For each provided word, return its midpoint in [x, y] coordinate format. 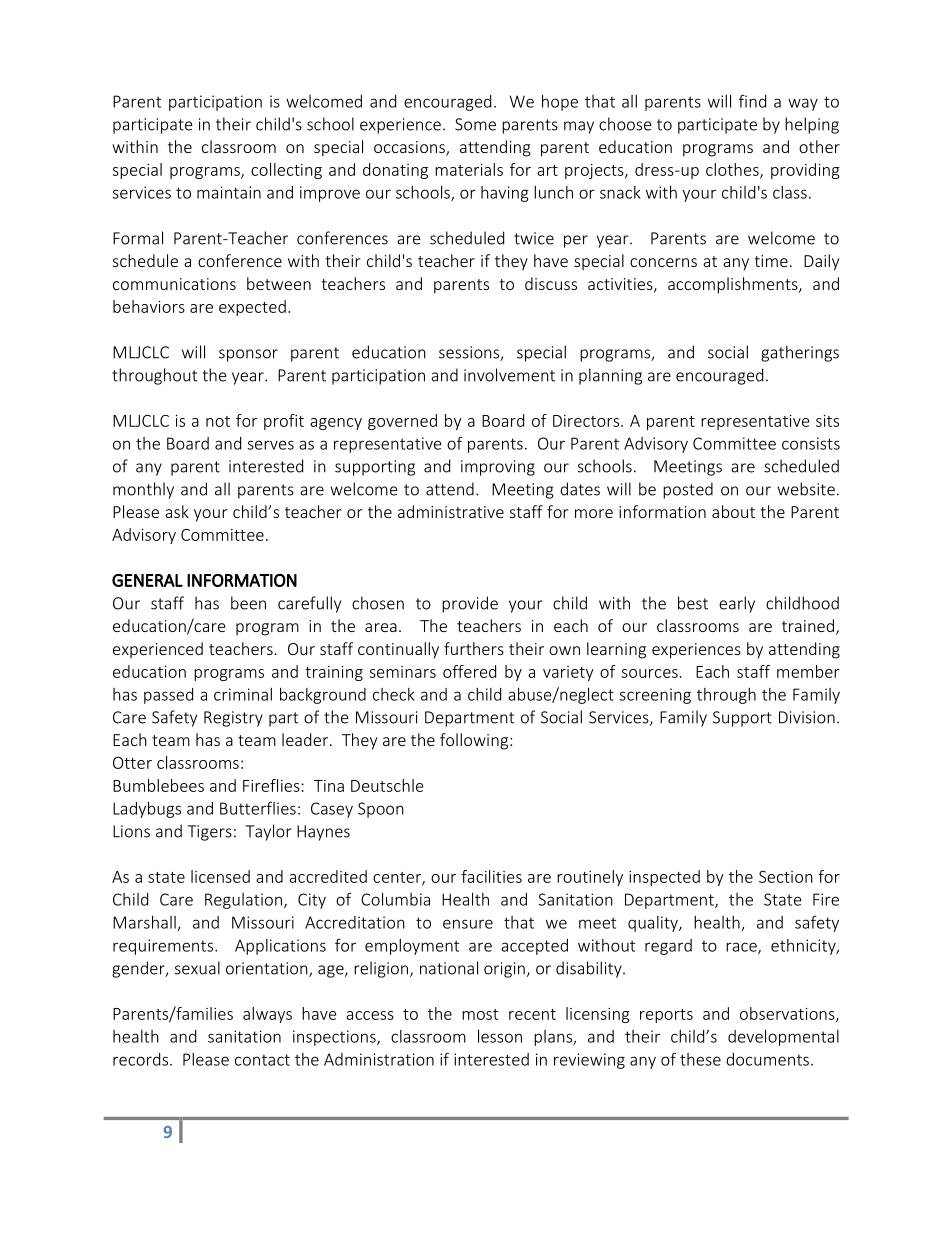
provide [470, 604]
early [737, 604]
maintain [229, 192]
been [248, 603]
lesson [500, 1036]
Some [475, 124]
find [752, 101]
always [267, 1015]
